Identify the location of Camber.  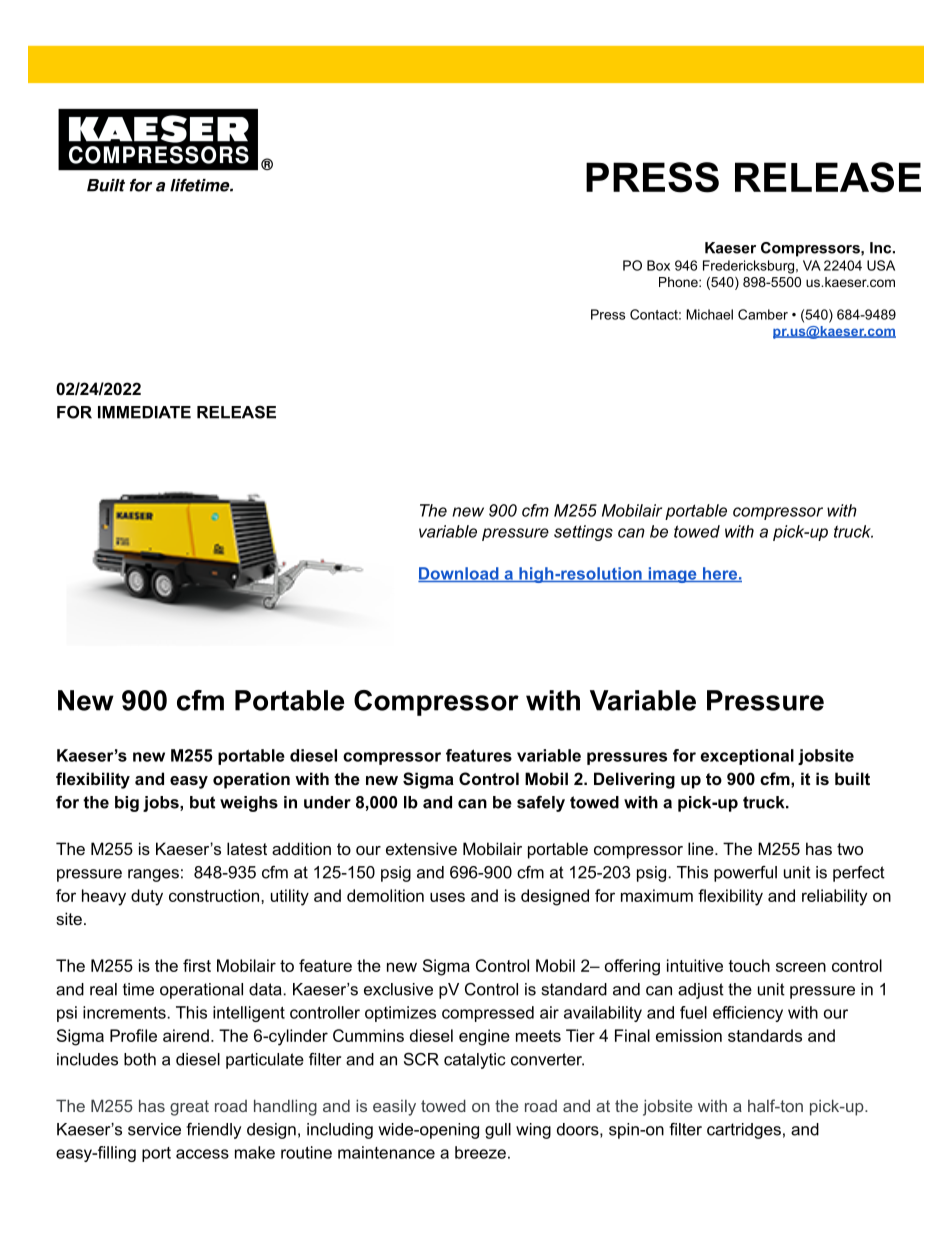
(763, 314).
